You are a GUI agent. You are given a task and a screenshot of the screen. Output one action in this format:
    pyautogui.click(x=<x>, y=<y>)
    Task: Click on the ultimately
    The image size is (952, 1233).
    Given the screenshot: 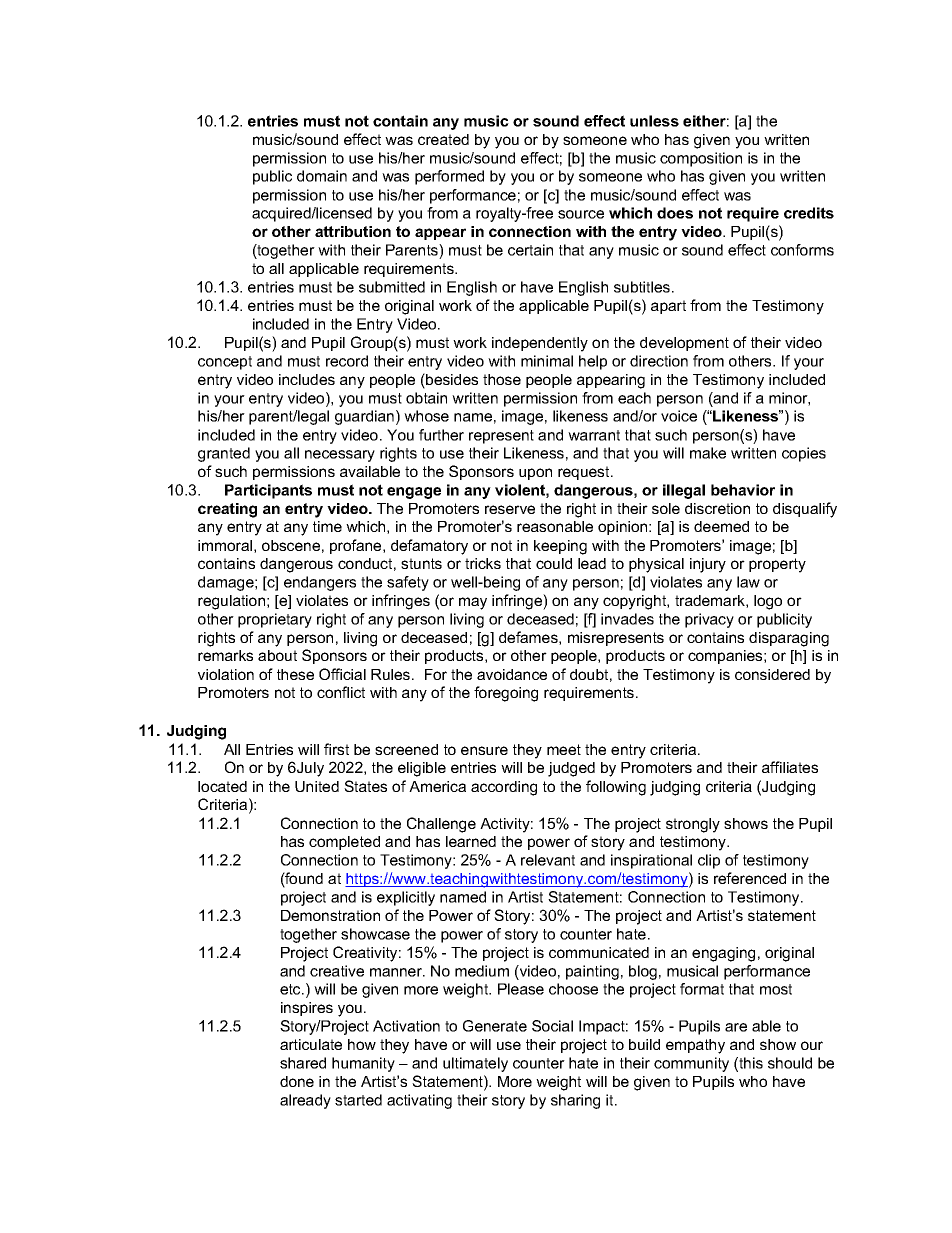 What is the action you would take?
    pyautogui.click(x=475, y=1064)
